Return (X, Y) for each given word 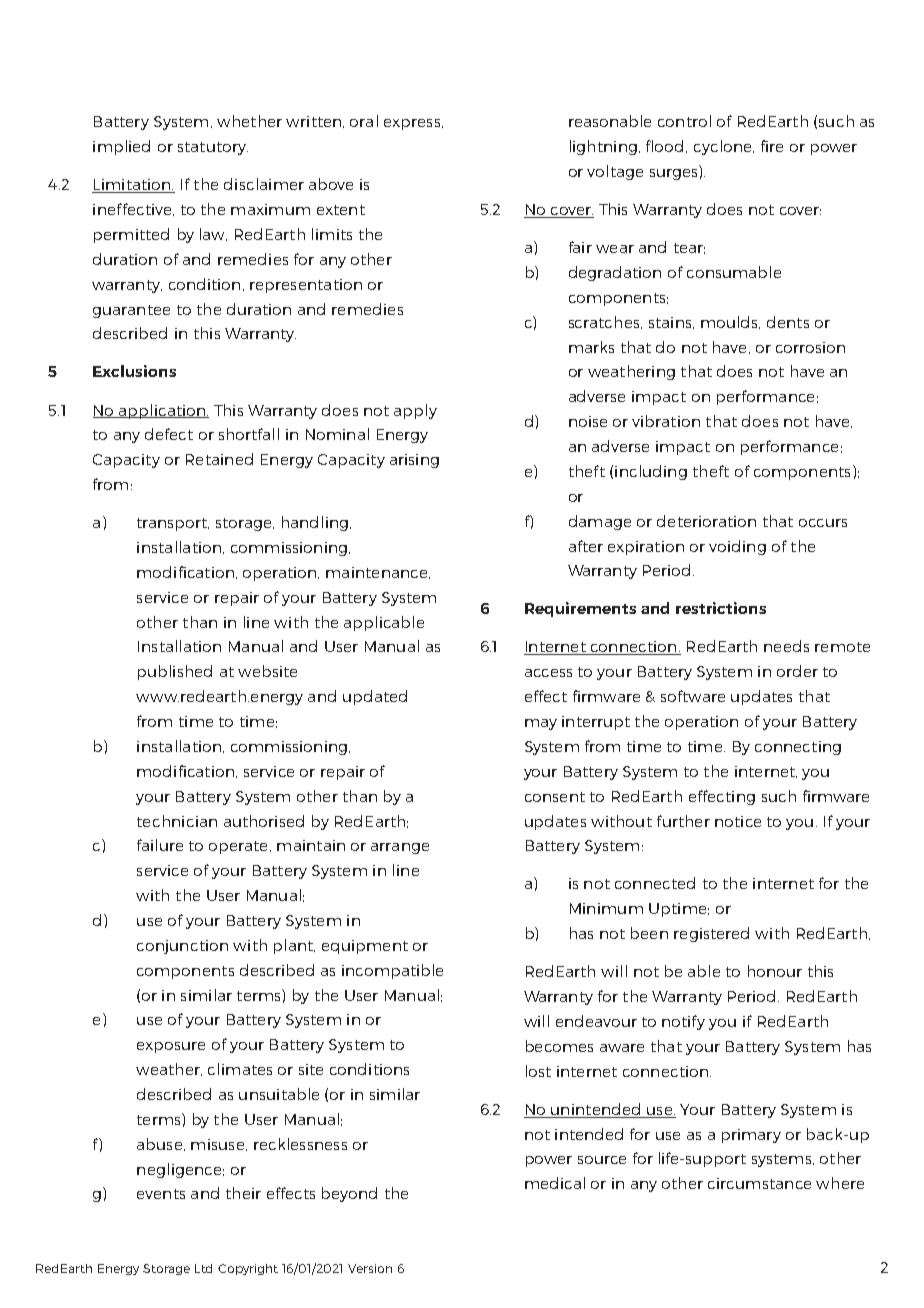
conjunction (182, 947)
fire (772, 146)
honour (775, 971)
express (413, 124)
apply (415, 411)
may (541, 724)
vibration (666, 421)
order (797, 671)
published (175, 672)
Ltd (203, 1268)
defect (169, 434)
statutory (213, 148)
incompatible (392, 971)
